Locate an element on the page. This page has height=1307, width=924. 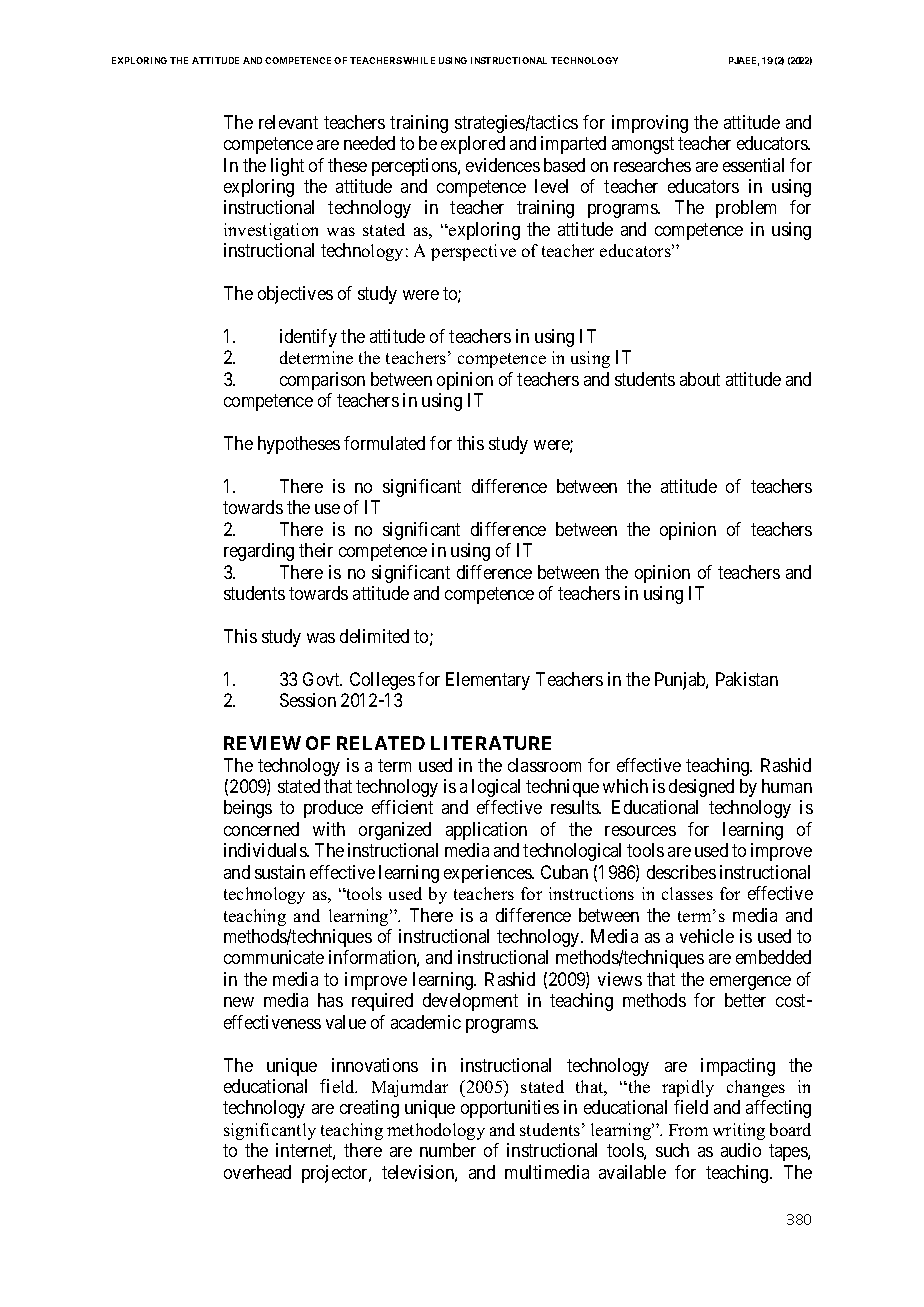
essential is located at coordinates (753, 165).
